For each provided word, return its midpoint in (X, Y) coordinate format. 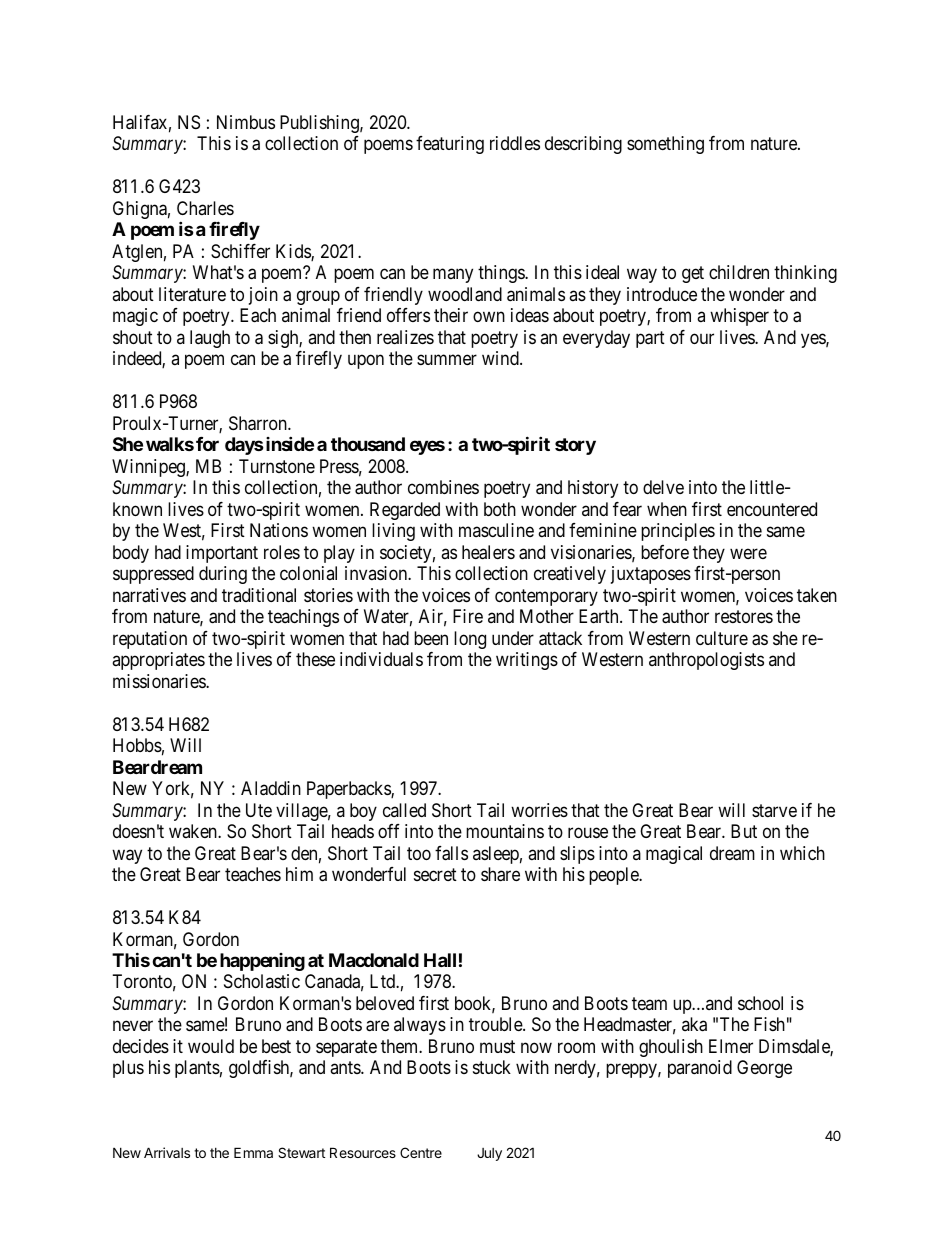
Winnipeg (149, 468)
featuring (450, 145)
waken (194, 831)
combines (443, 487)
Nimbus (246, 122)
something (665, 145)
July (489, 1154)
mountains (505, 831)
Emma (253, 1152)
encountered (772, 509)
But (744, 831)
